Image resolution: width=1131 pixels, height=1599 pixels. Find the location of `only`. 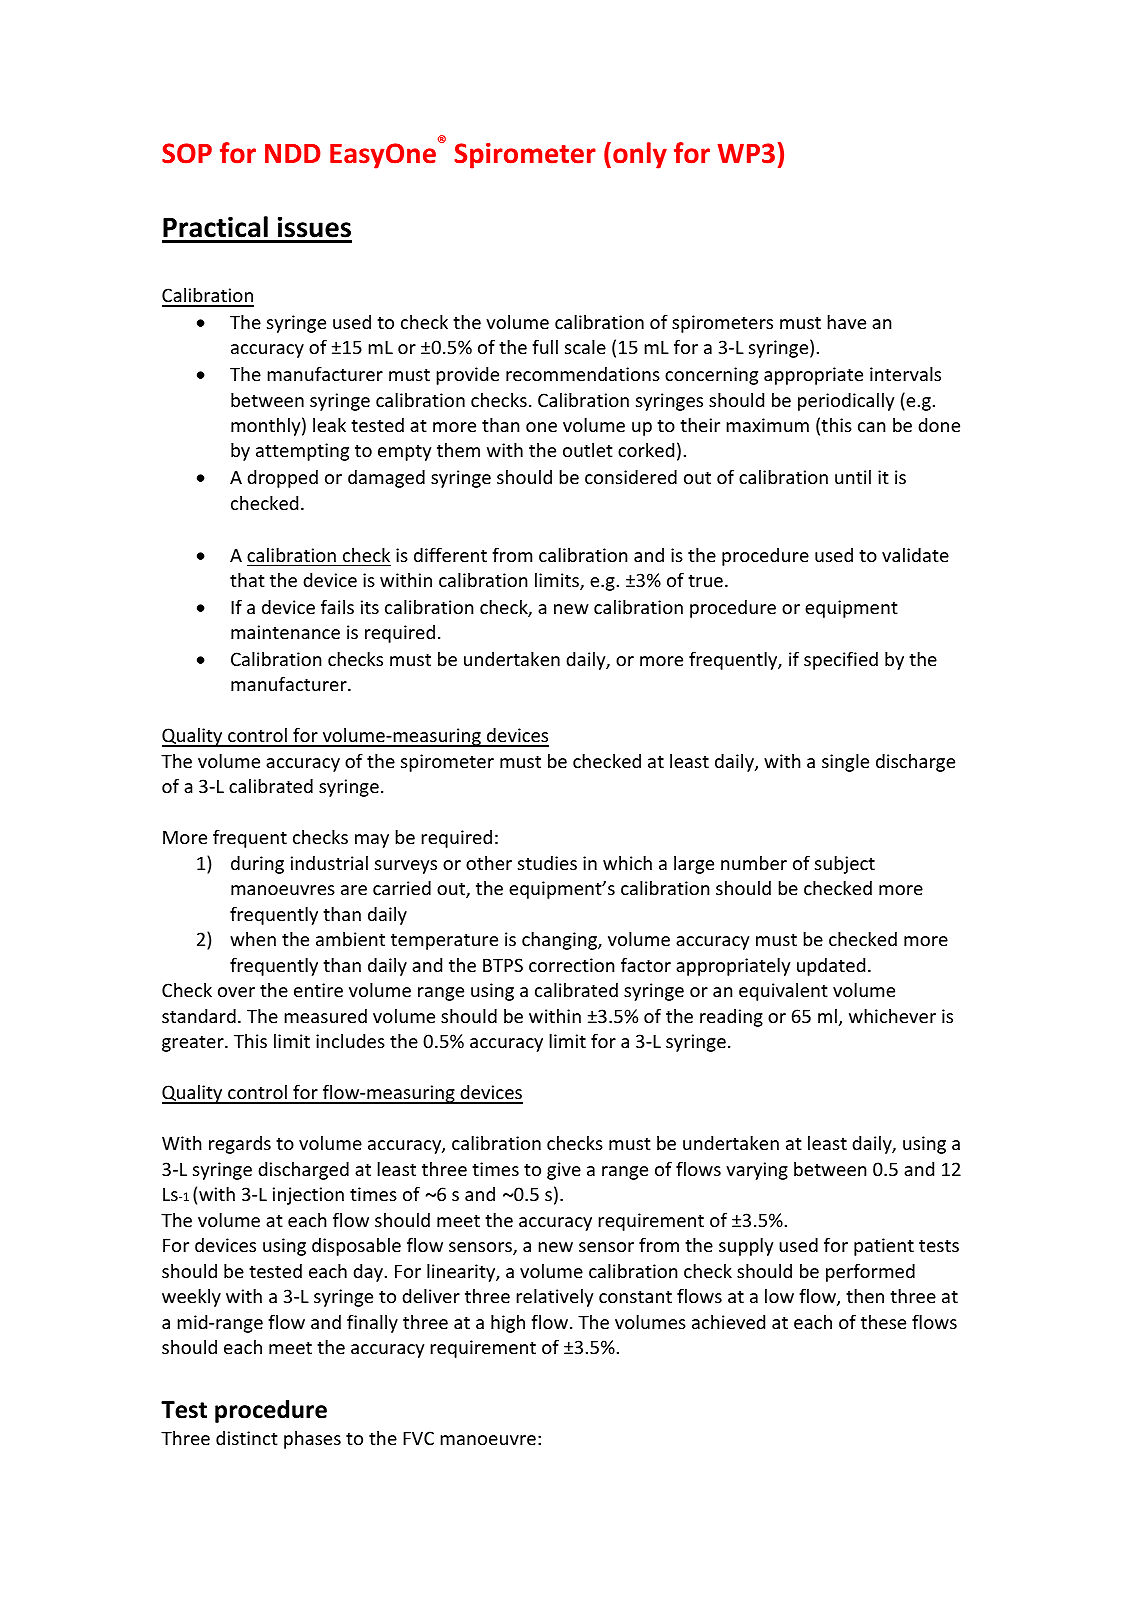

only is located at coordinates (640, 155).
